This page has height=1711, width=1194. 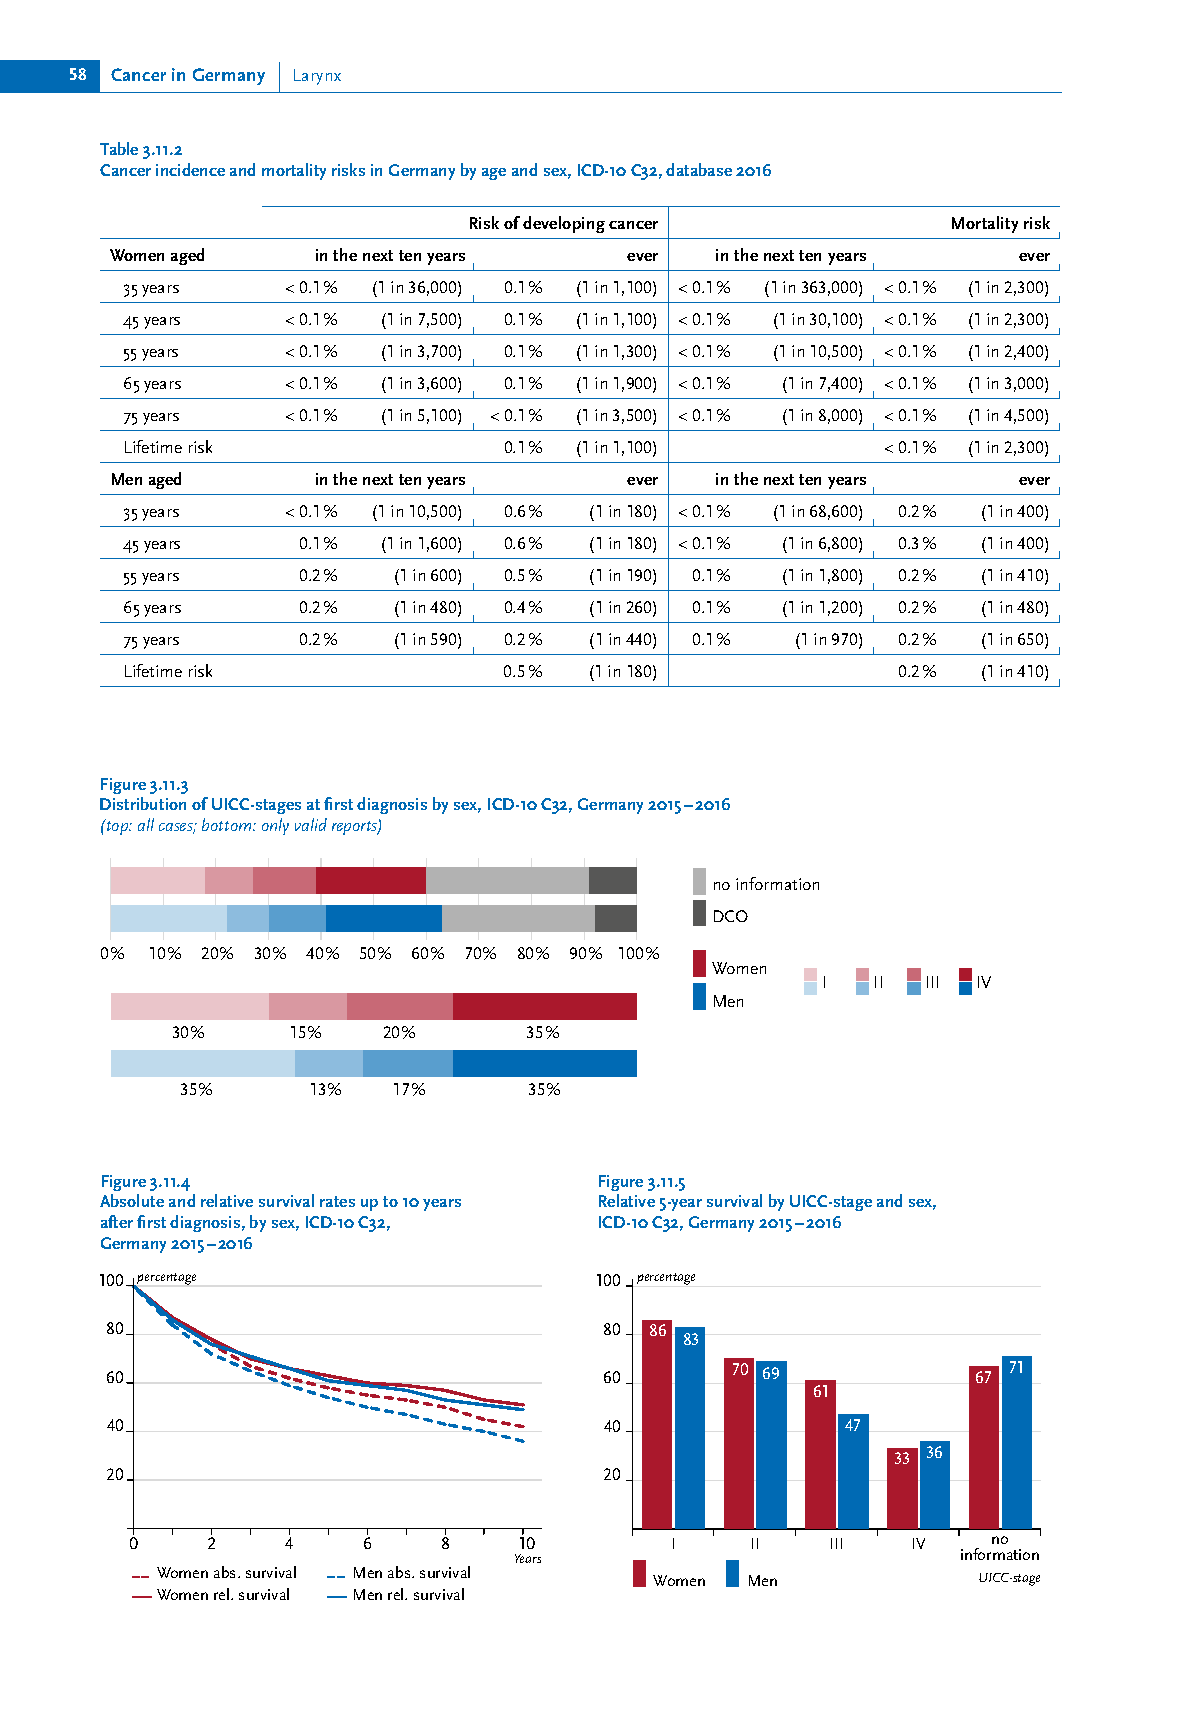 I want to click on Table, so click(x=119, y=148).
